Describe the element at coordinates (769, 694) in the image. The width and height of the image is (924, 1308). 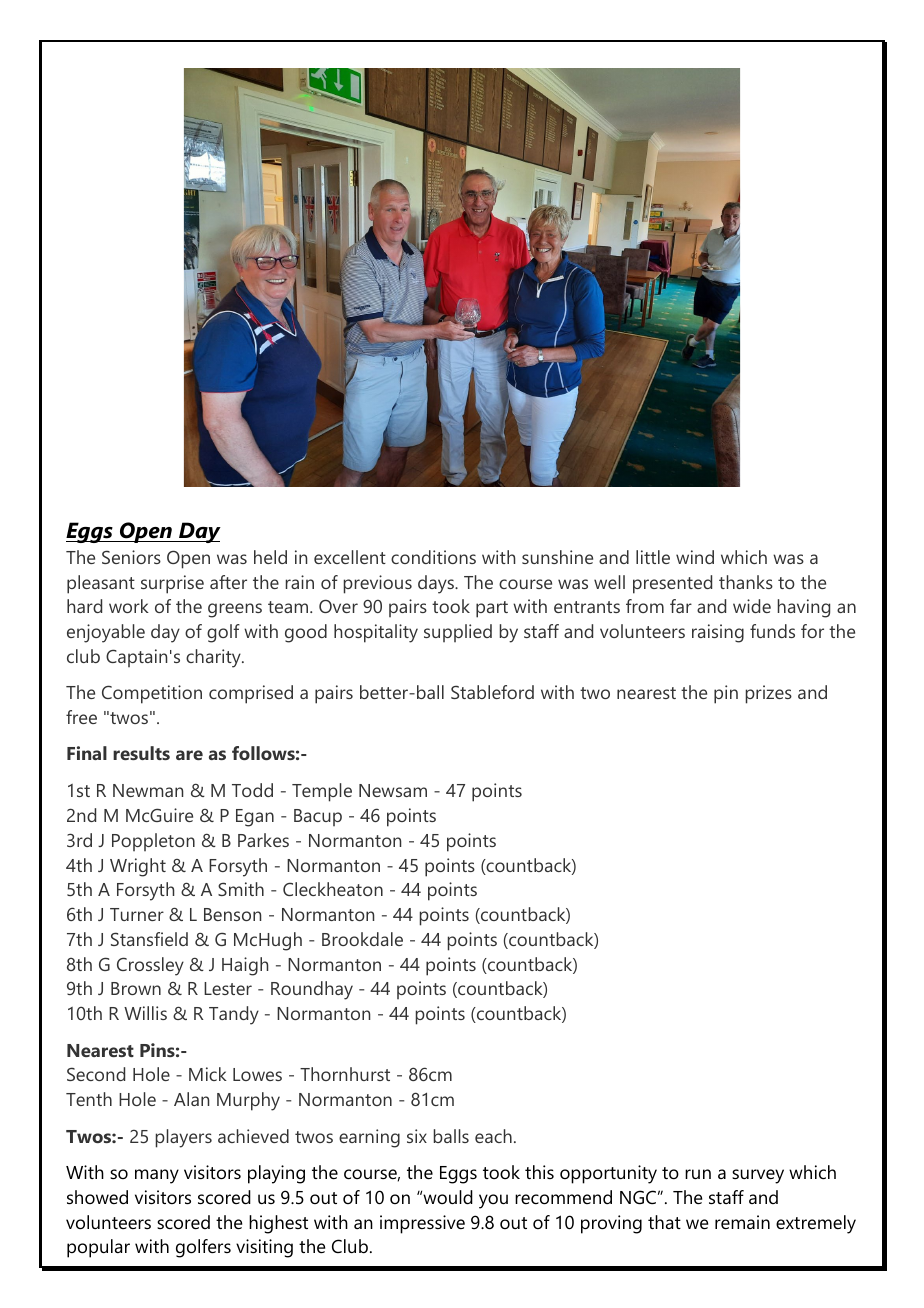
I see `prizes` at that location.
